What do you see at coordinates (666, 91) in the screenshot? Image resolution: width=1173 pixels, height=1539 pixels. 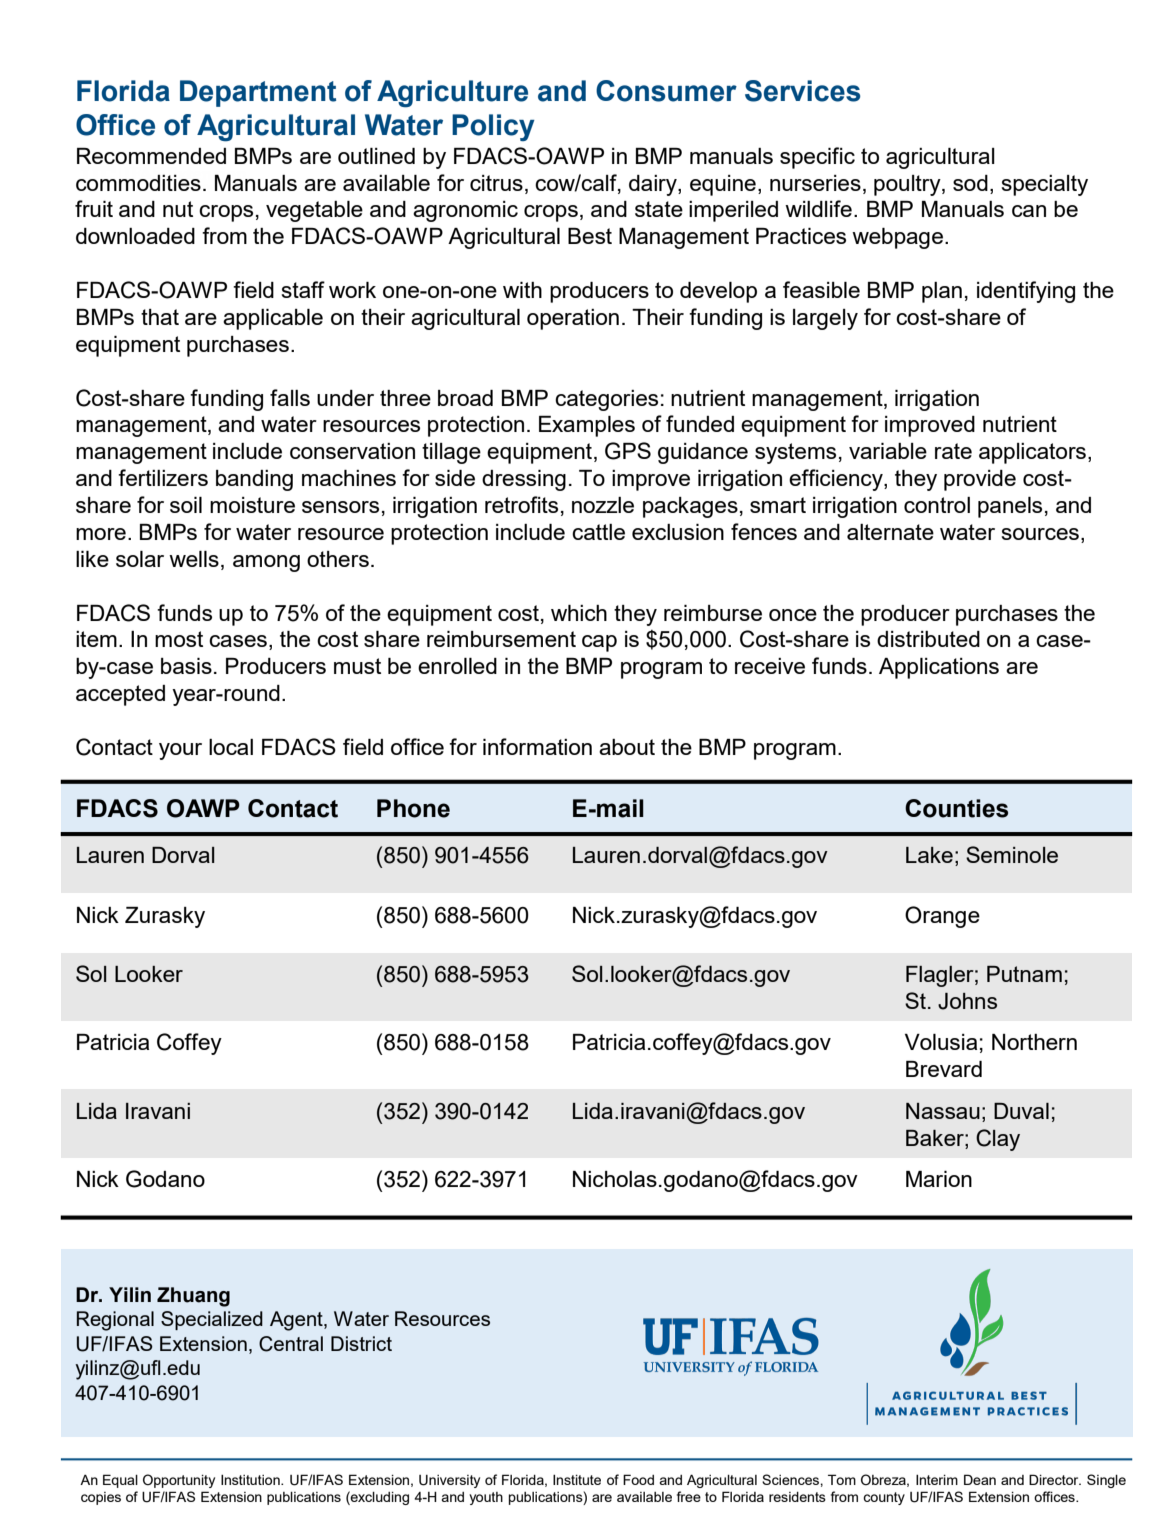 I see `Consumer` at bounding box center [666, 91].
